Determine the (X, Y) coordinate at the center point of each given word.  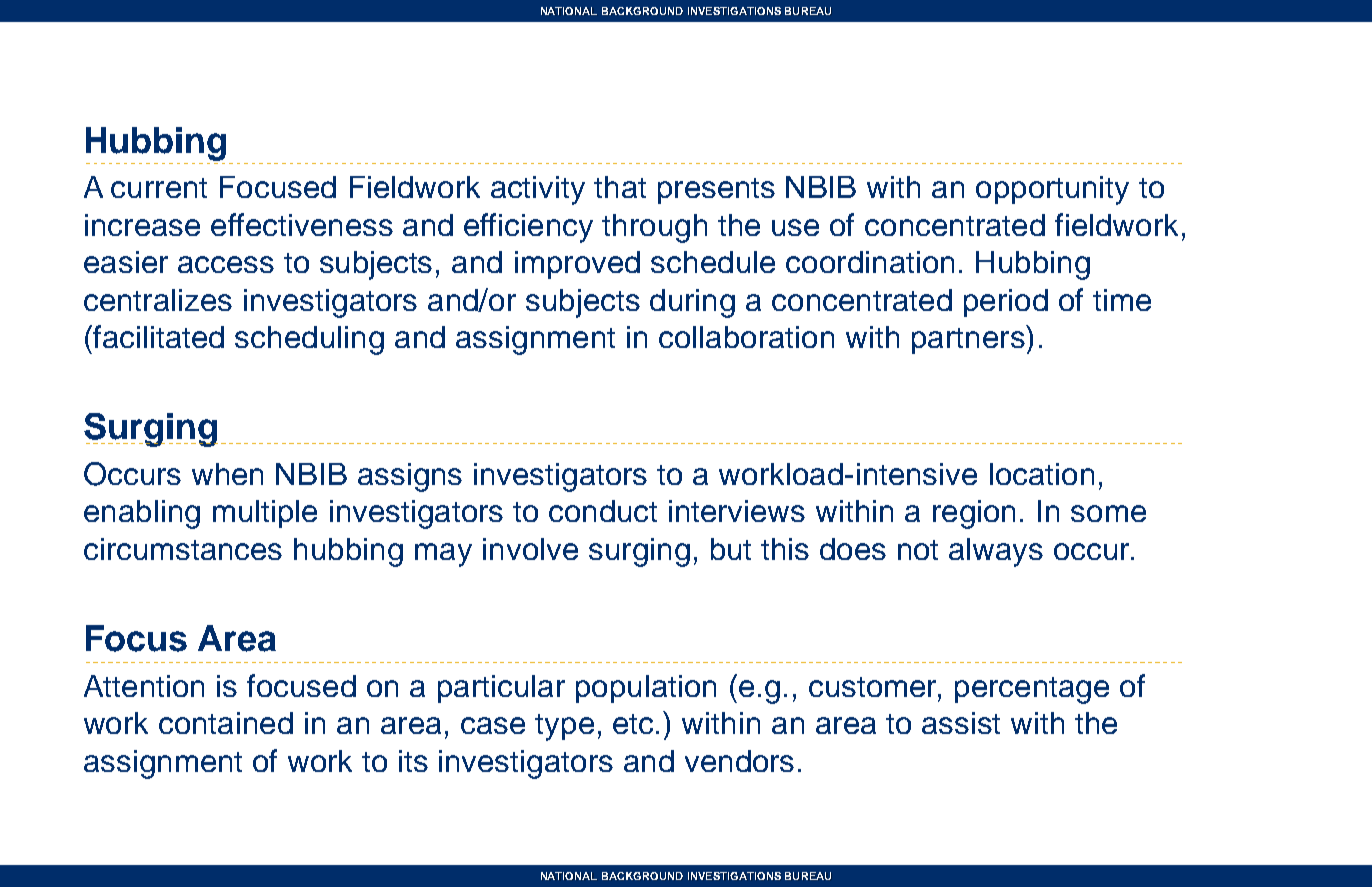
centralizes (158, 300)
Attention (144, 686)
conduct (603, 511)
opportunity (1052, 190)
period (1006, 303)
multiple (265, 514)
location (1042, 474)
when (227, 474)
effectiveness (302, 224)
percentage (1032, 690)
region (974, 514)
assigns (410, 477)
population (646, 689)
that (620, 187)
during (692, 303)
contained (226, 723)
